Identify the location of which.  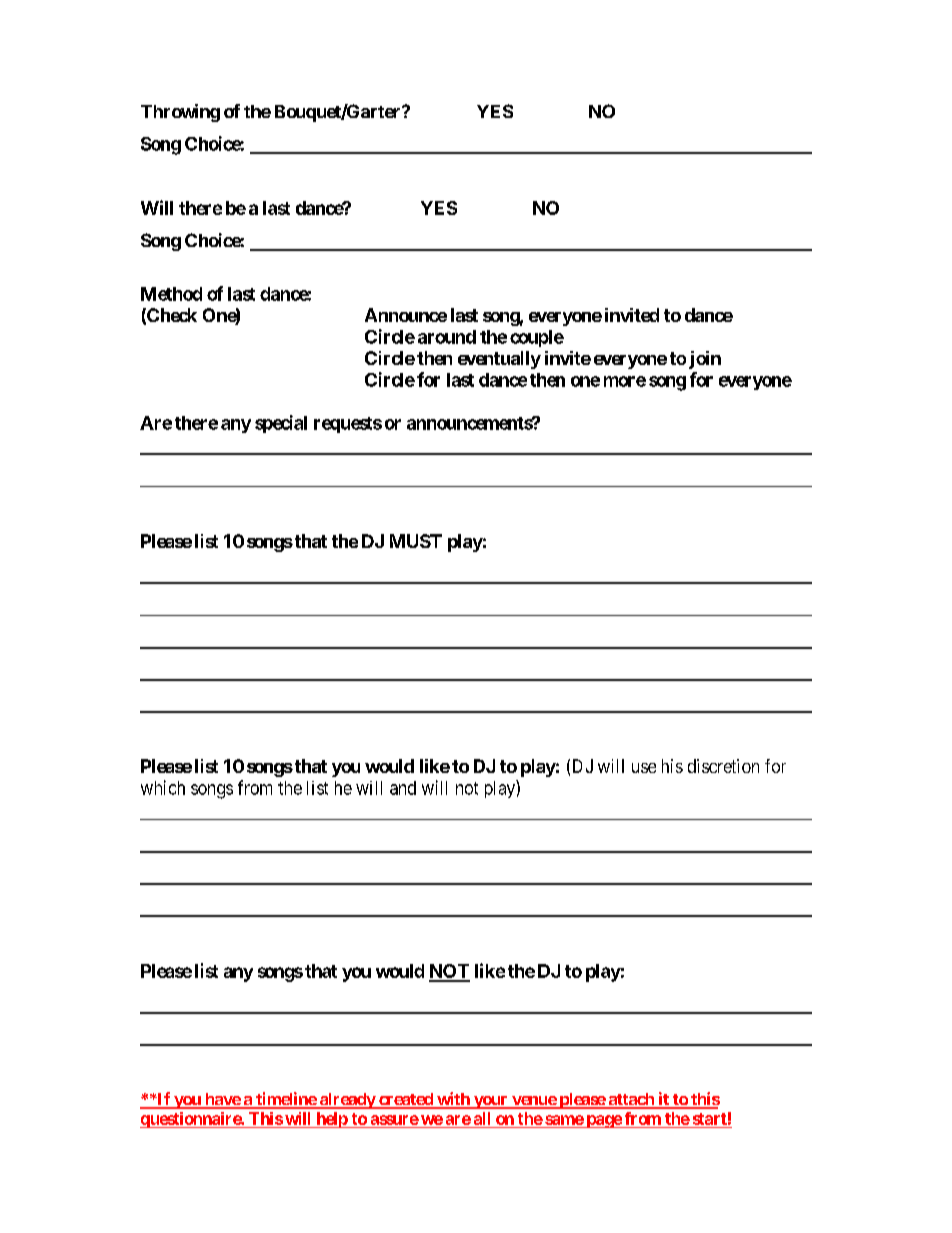
(163, 787).
